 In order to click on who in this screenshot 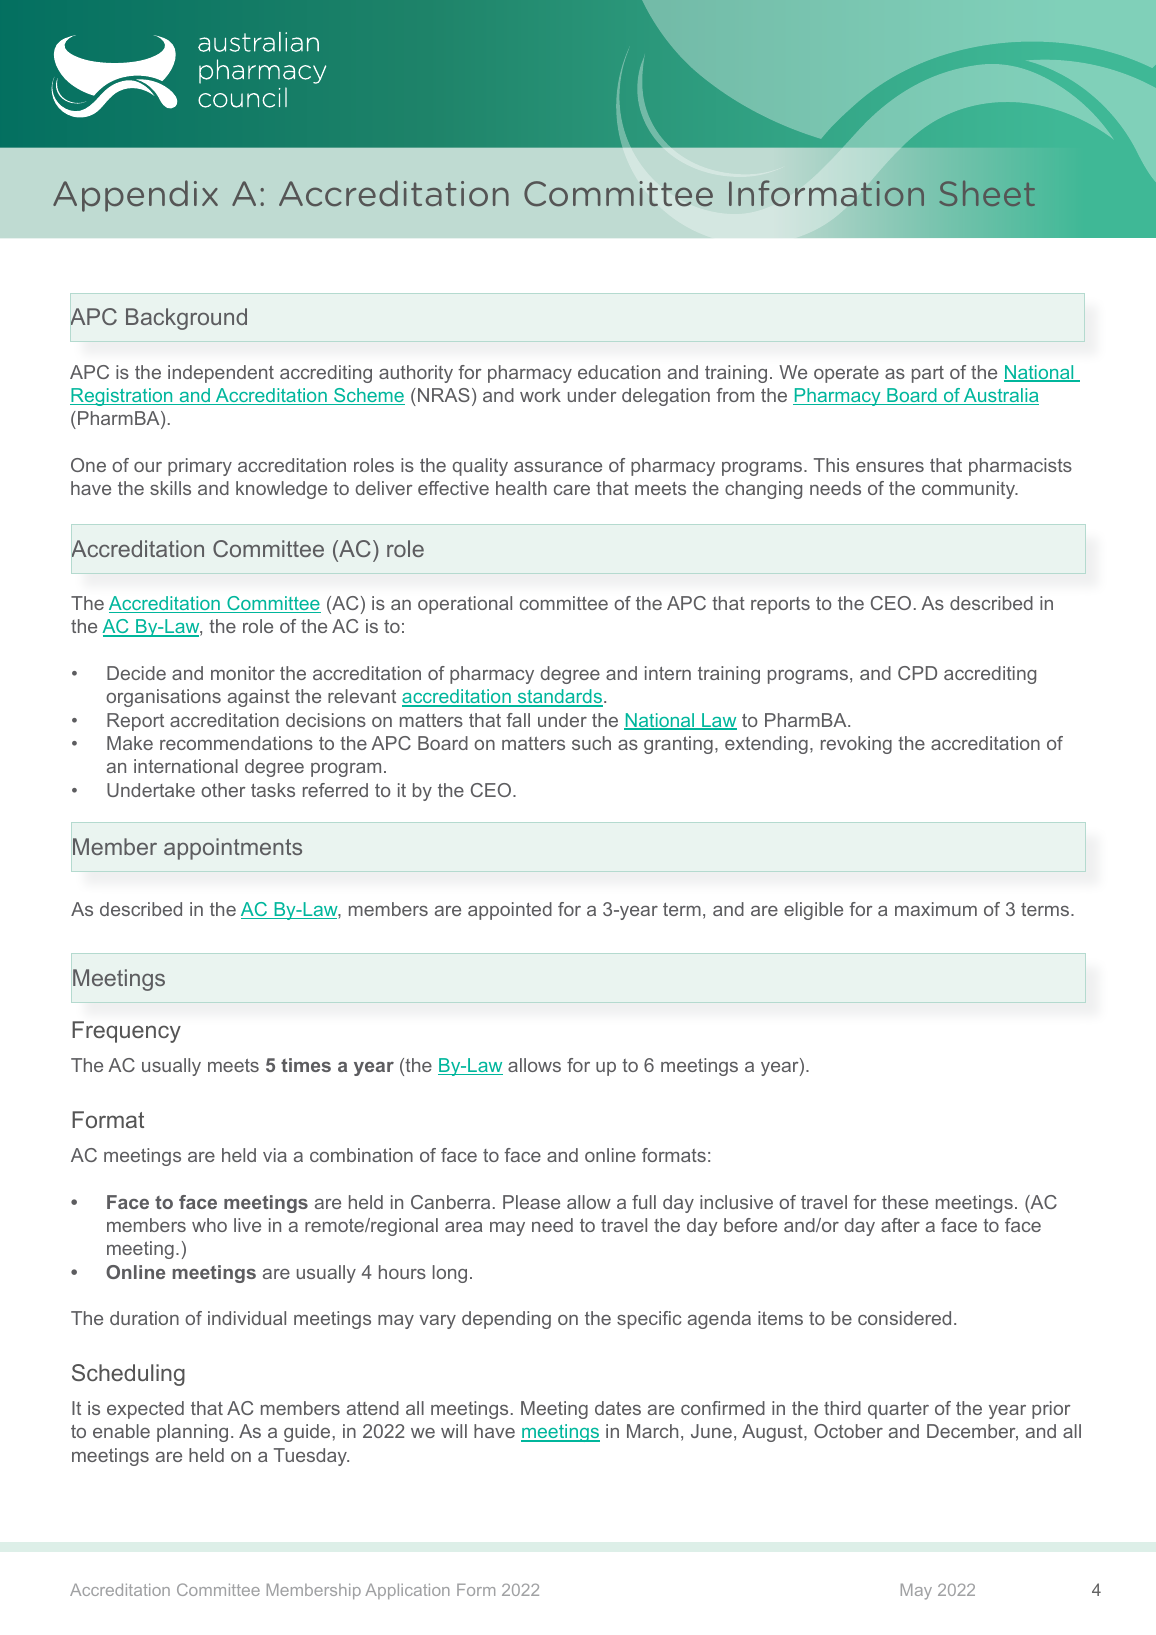, I will do `click(209, 1225)`.
